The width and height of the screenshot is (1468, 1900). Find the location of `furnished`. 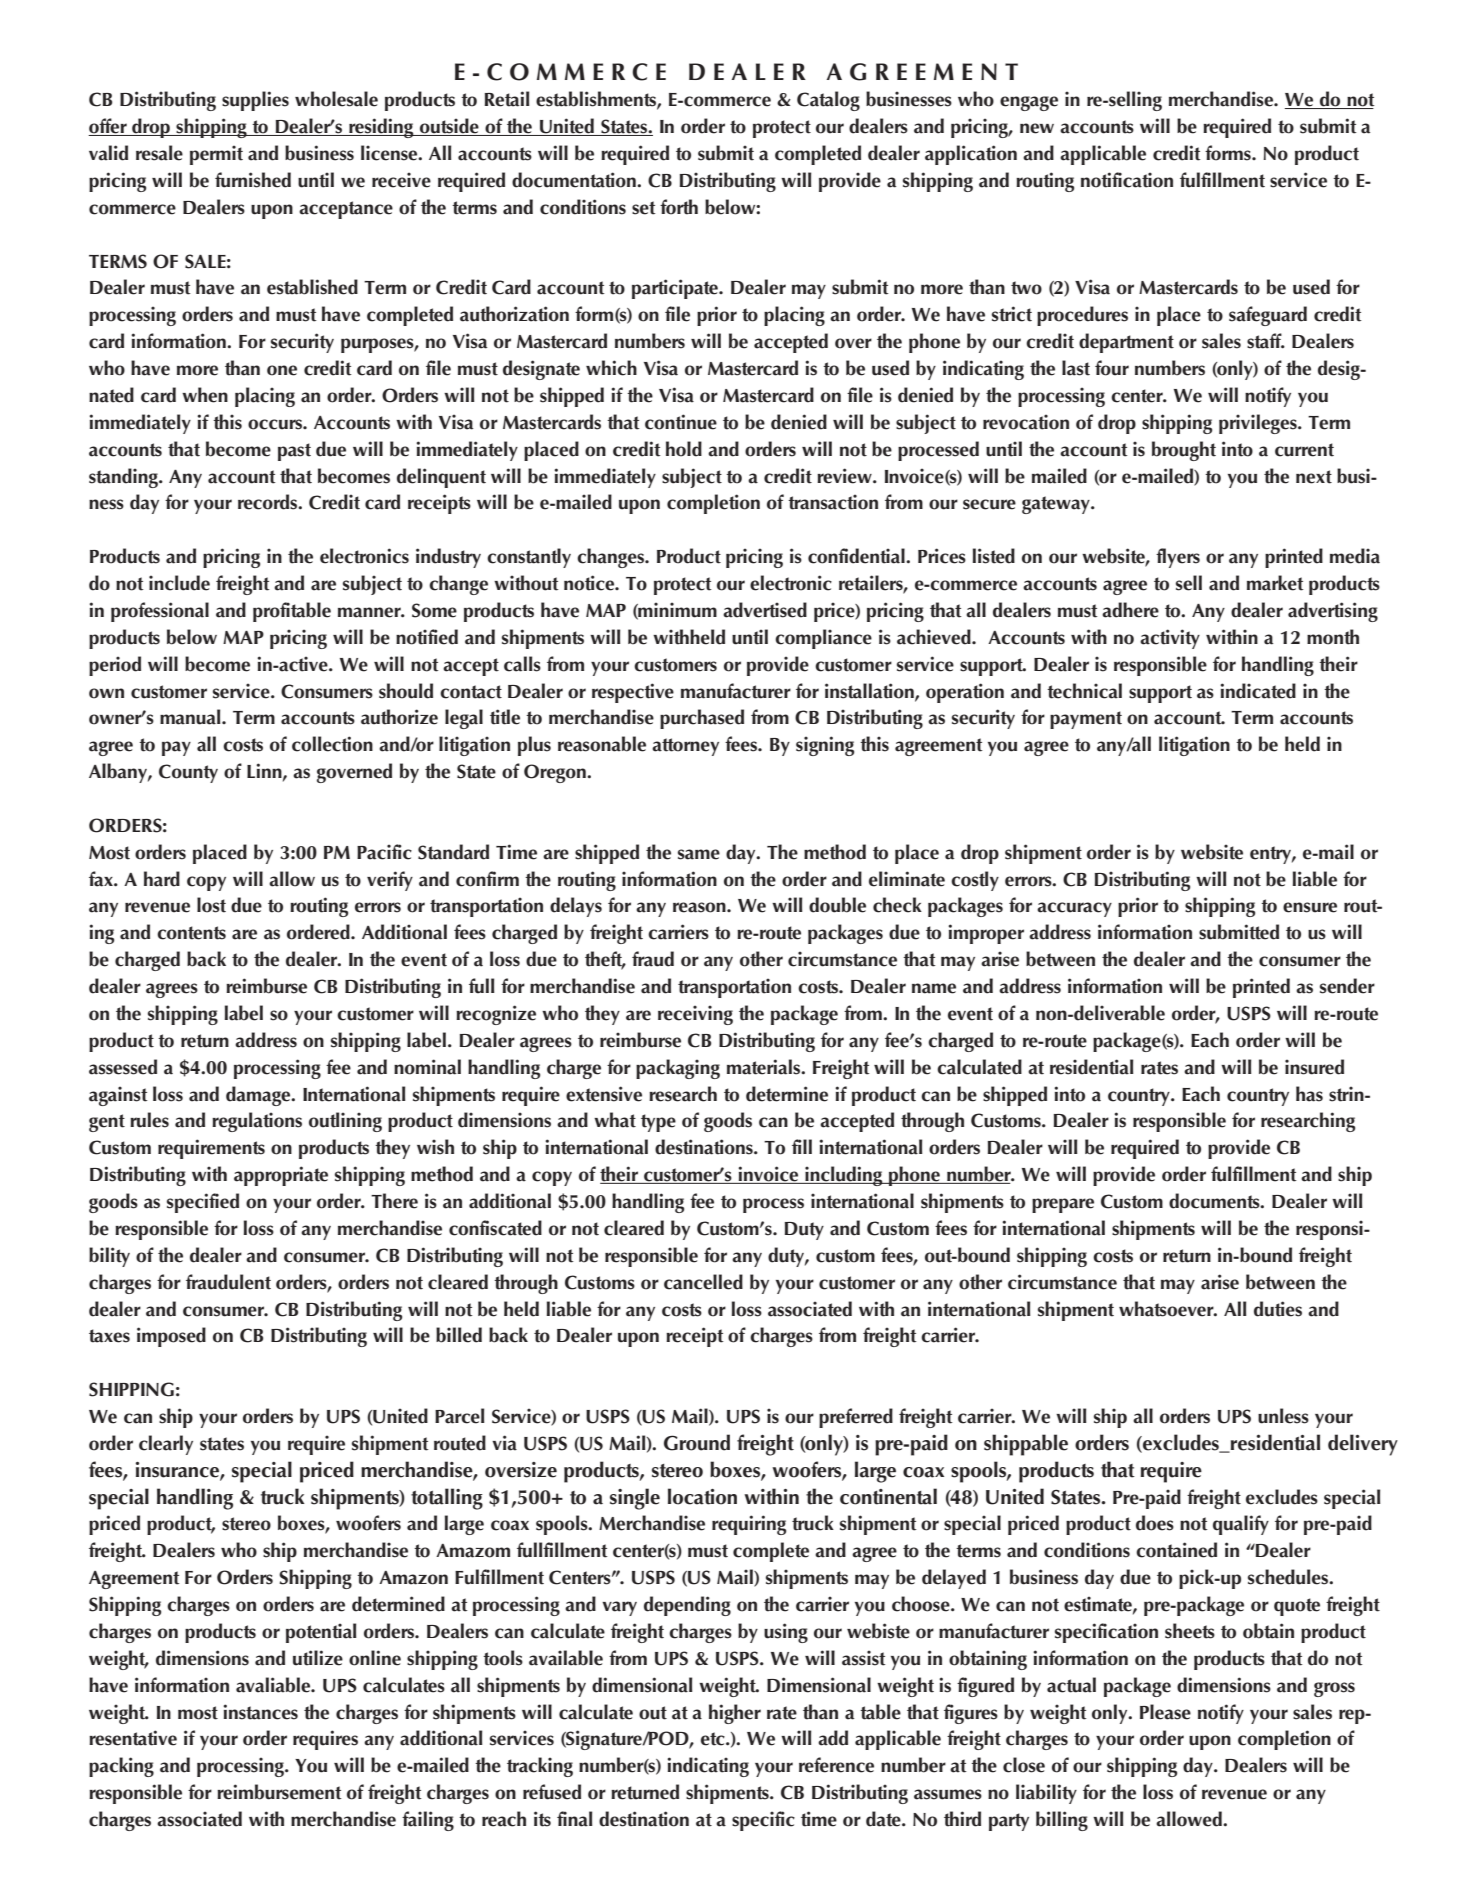

furnished is located at coordinates (253, 180).
